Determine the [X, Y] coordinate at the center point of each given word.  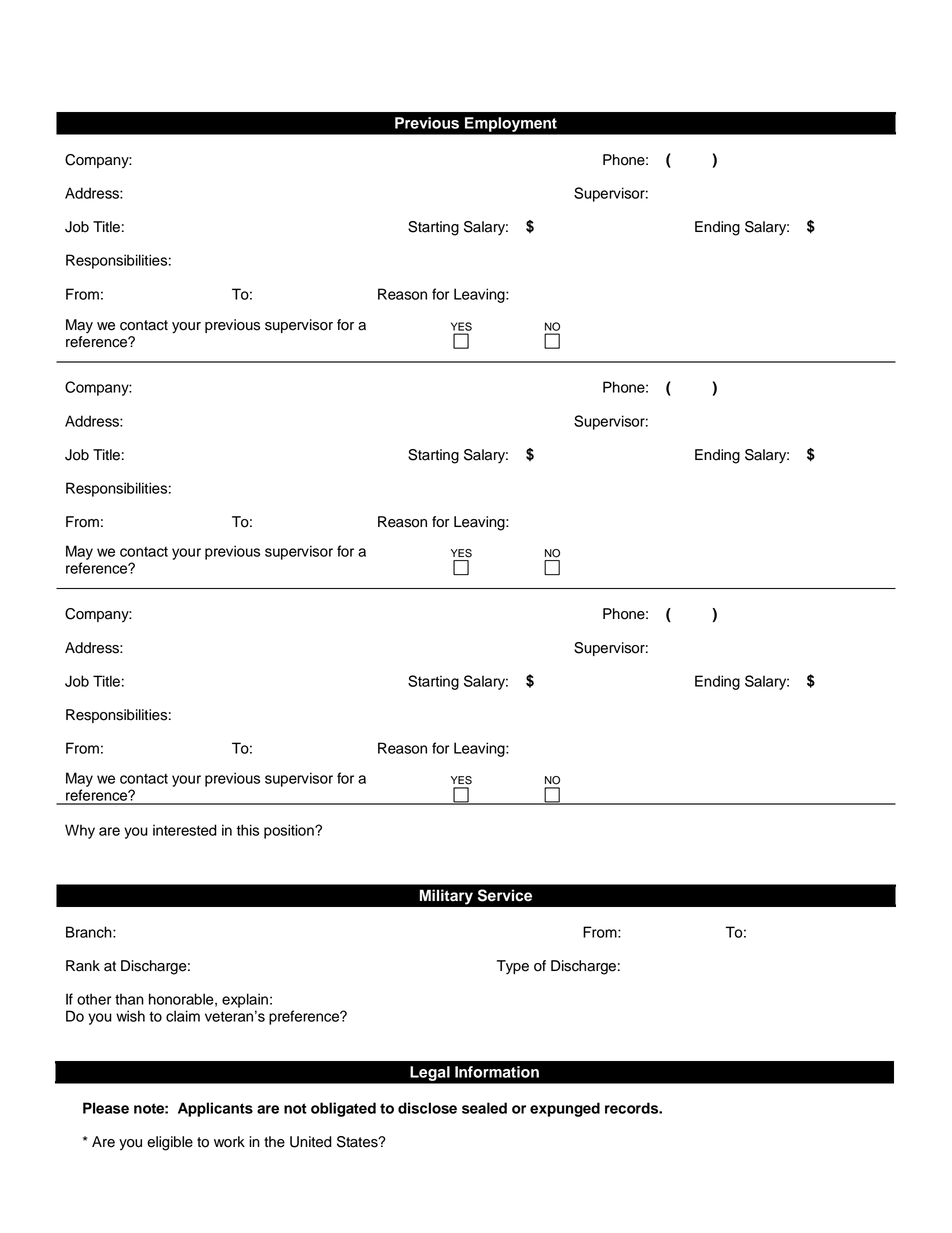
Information [497, 1072]
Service [505, 895]
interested [185, 830]
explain [245, 1000]
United [311, 1142]
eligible [170, 1143]
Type [513, 967]
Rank [83, 966]
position [290, 831]
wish [130, 1016]
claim [183, 1016]
